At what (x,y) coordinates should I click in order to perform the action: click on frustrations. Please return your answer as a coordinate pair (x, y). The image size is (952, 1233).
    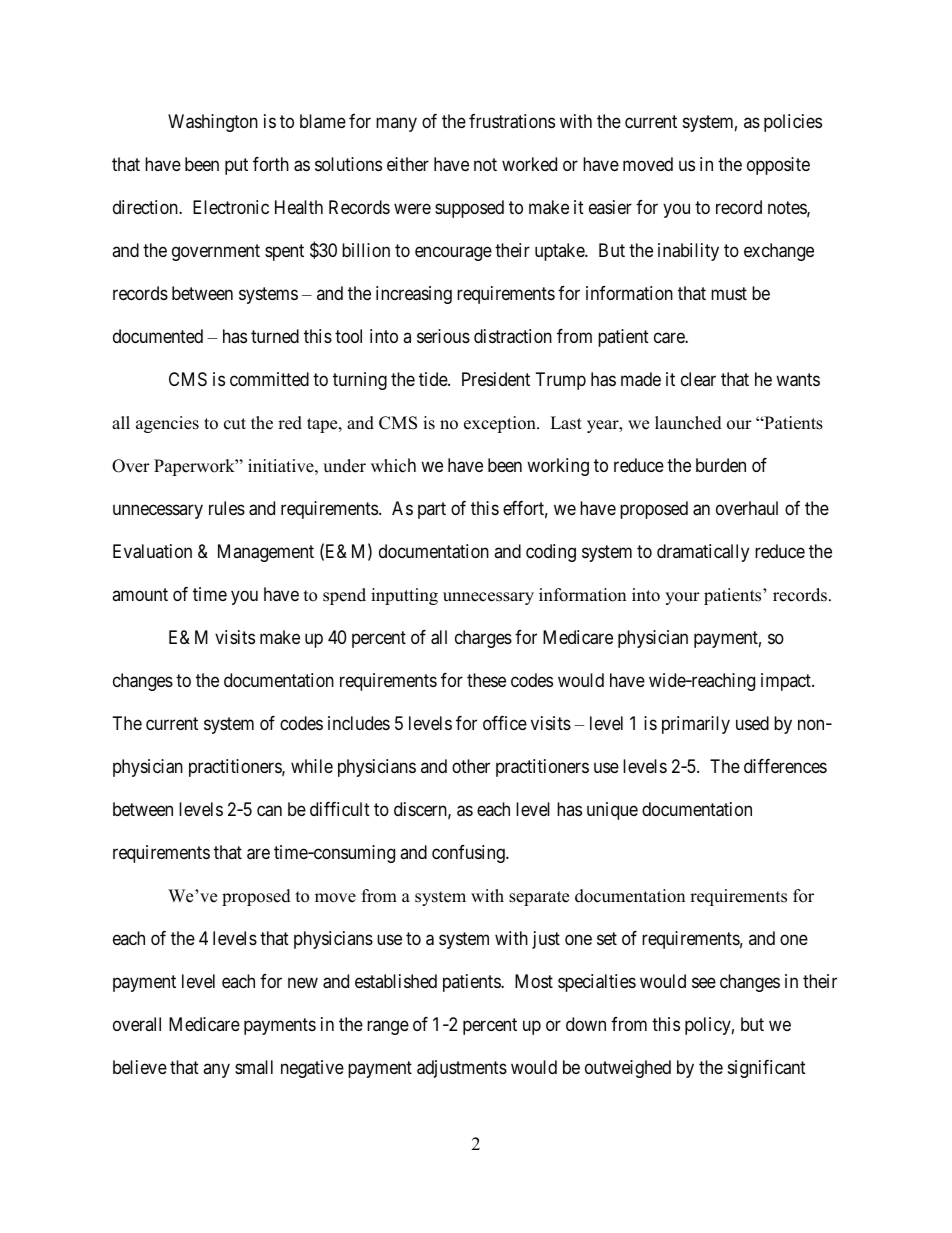
    Looking at the image, I should click on (512, 121).
